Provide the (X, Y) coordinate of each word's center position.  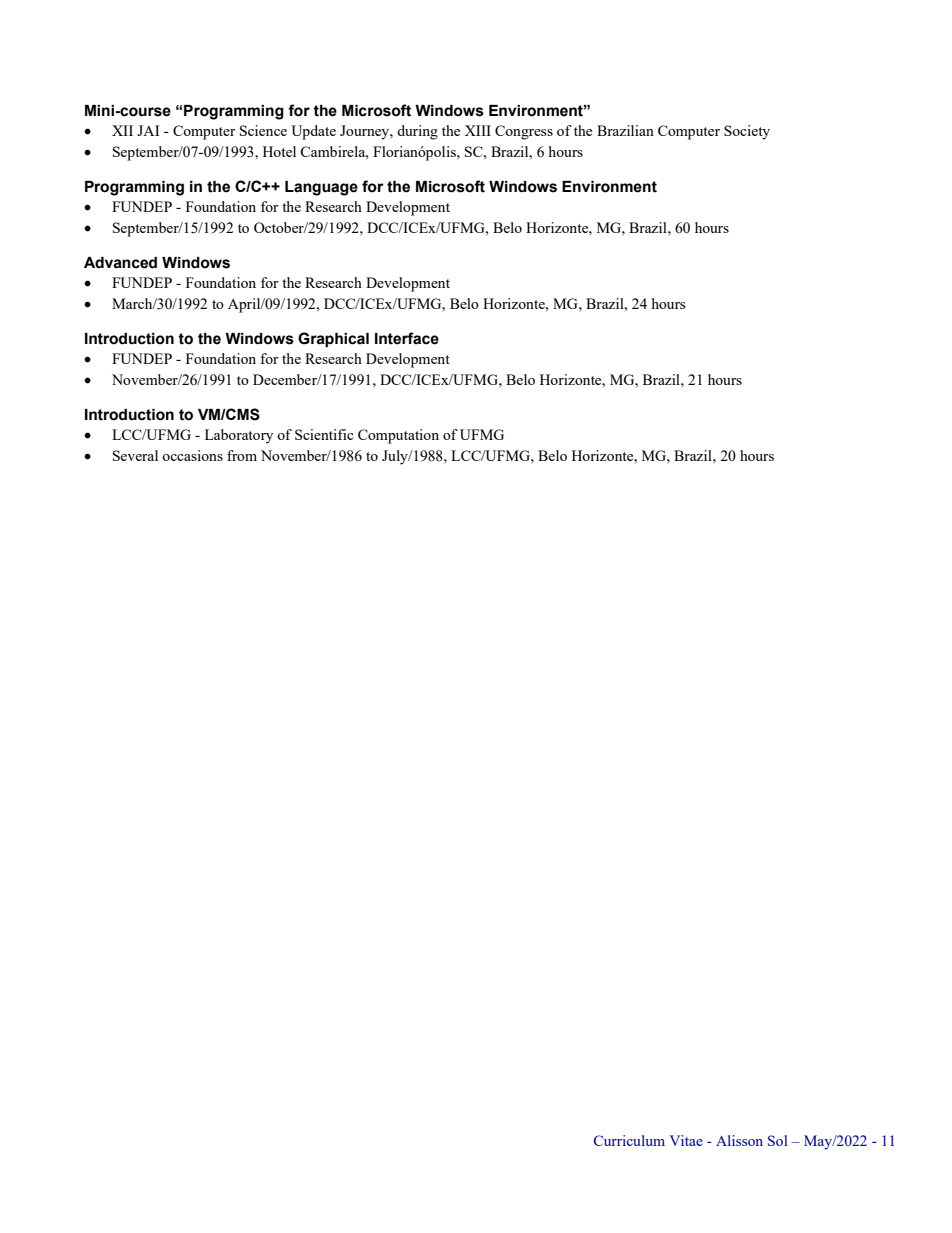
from (242, 455)
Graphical (333, 339)
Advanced (120, 263)
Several (135, 455)
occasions (192, 455)
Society (747, 132)
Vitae (686, 1140)
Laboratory (239, 436)
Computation (398, 436)
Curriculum (629, 1140)
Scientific (324, 434)
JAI (148, 130)
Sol (778, 1140)
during (417, 132)
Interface (407, 338)
